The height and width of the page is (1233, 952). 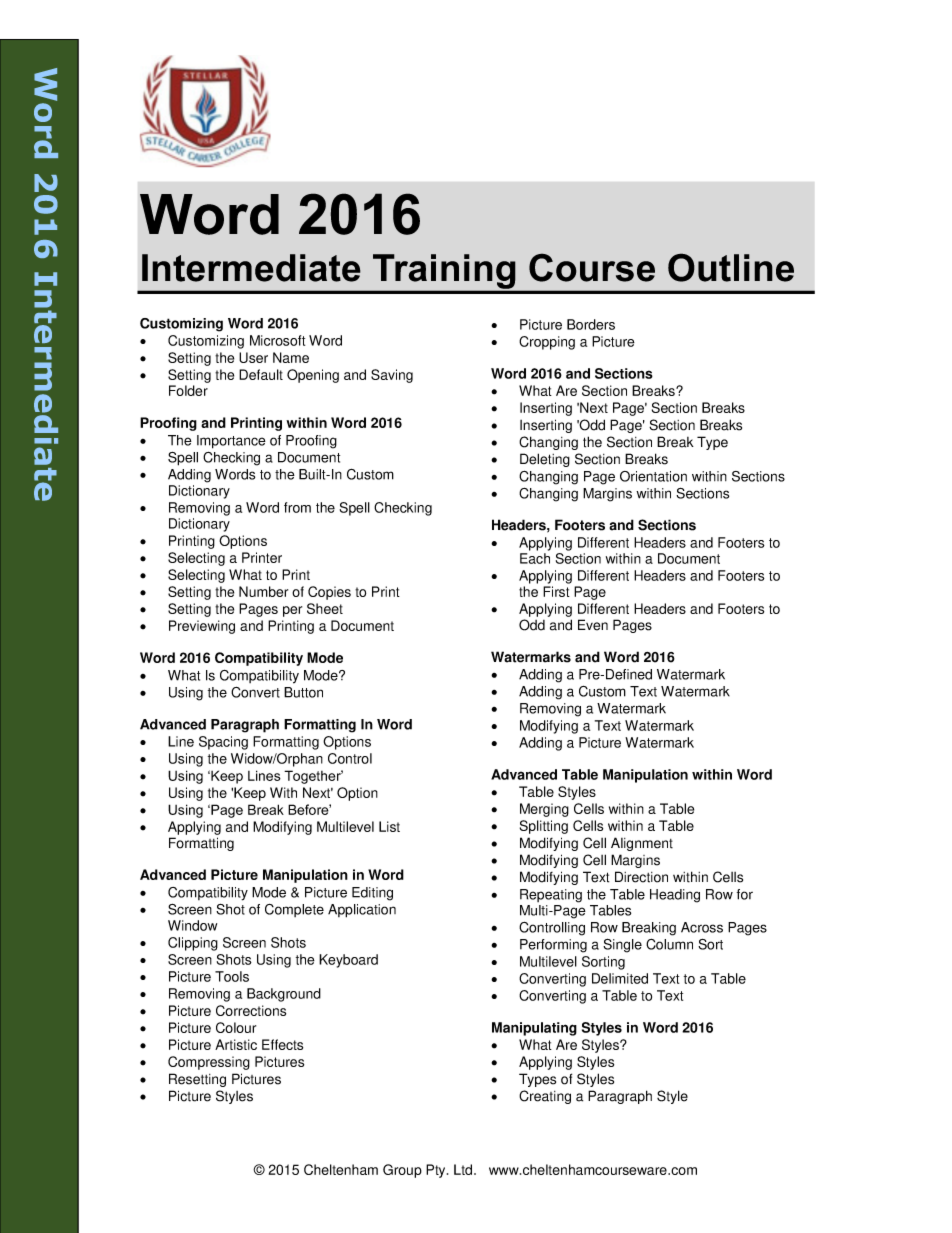 What do you see at coordinates (535, 558) in the page?
I see `Each` at bounding box center [535, 558].
